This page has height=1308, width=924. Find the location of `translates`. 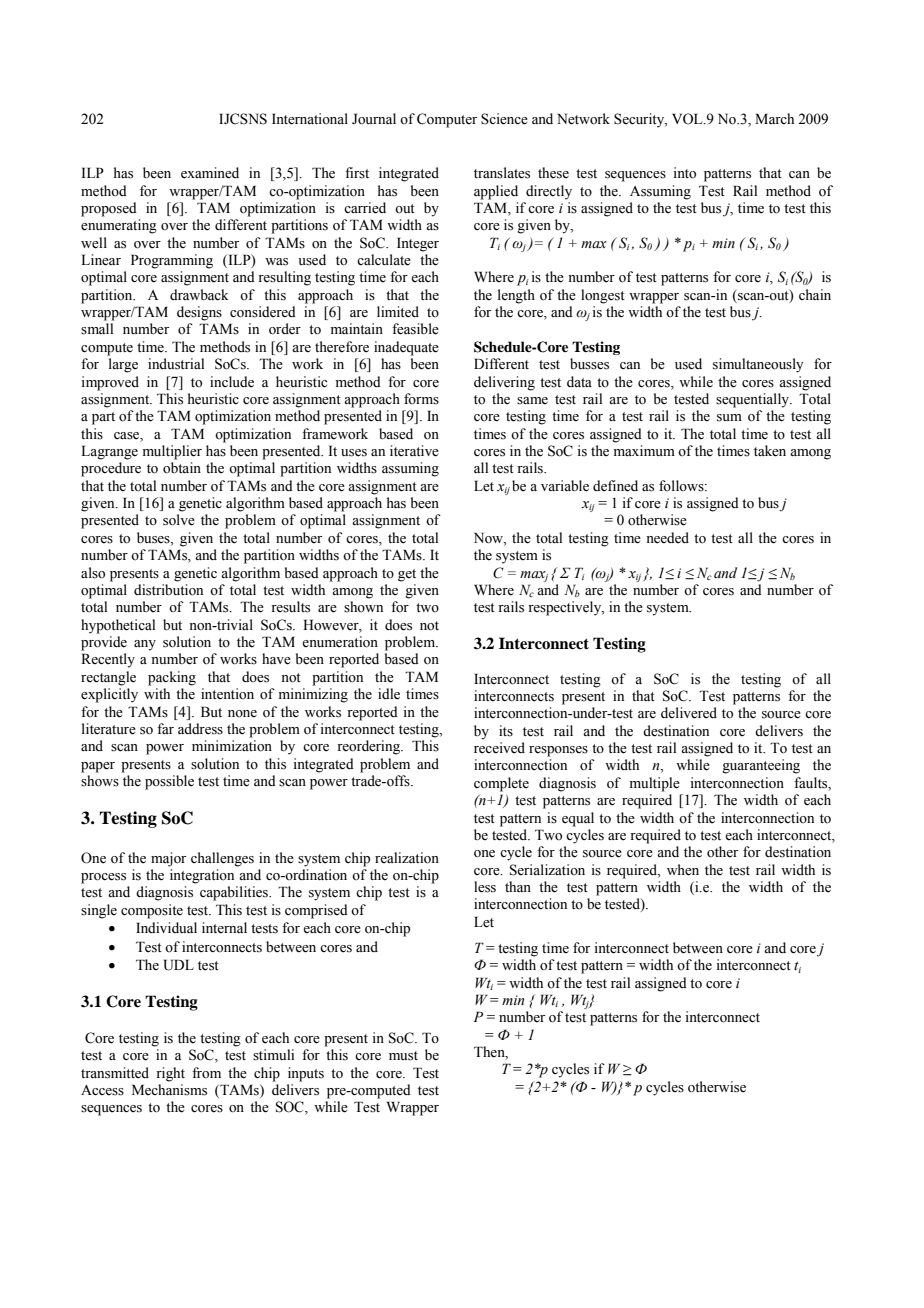

translates is located at coordinates (502, 173).
